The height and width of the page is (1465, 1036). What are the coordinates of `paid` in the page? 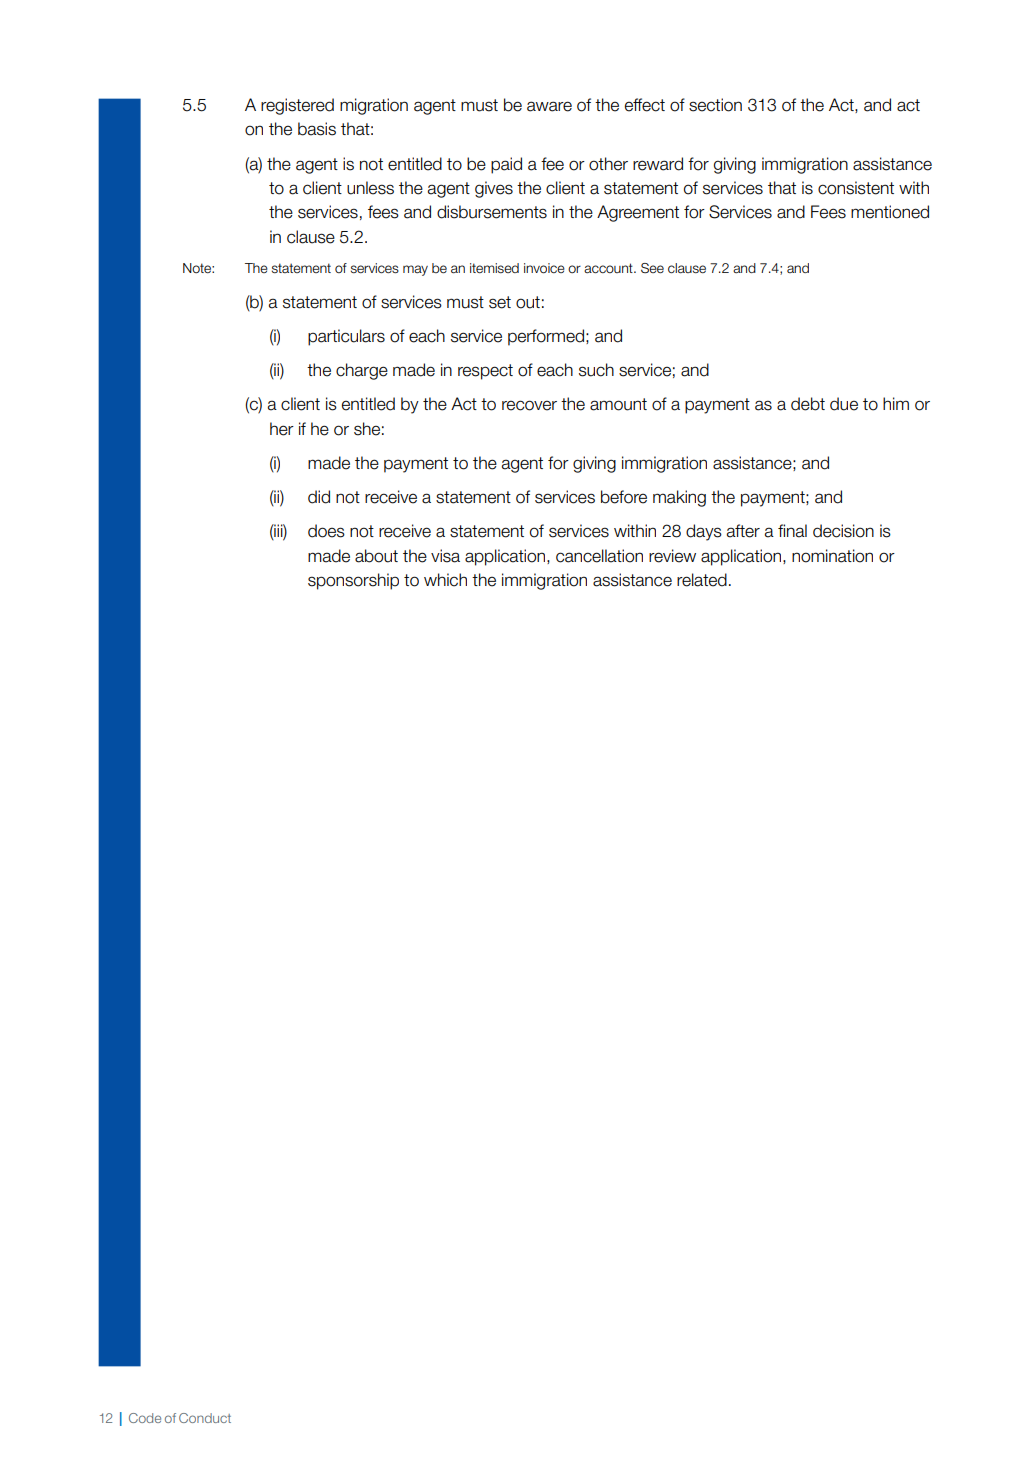 It's located at (506, 165).
